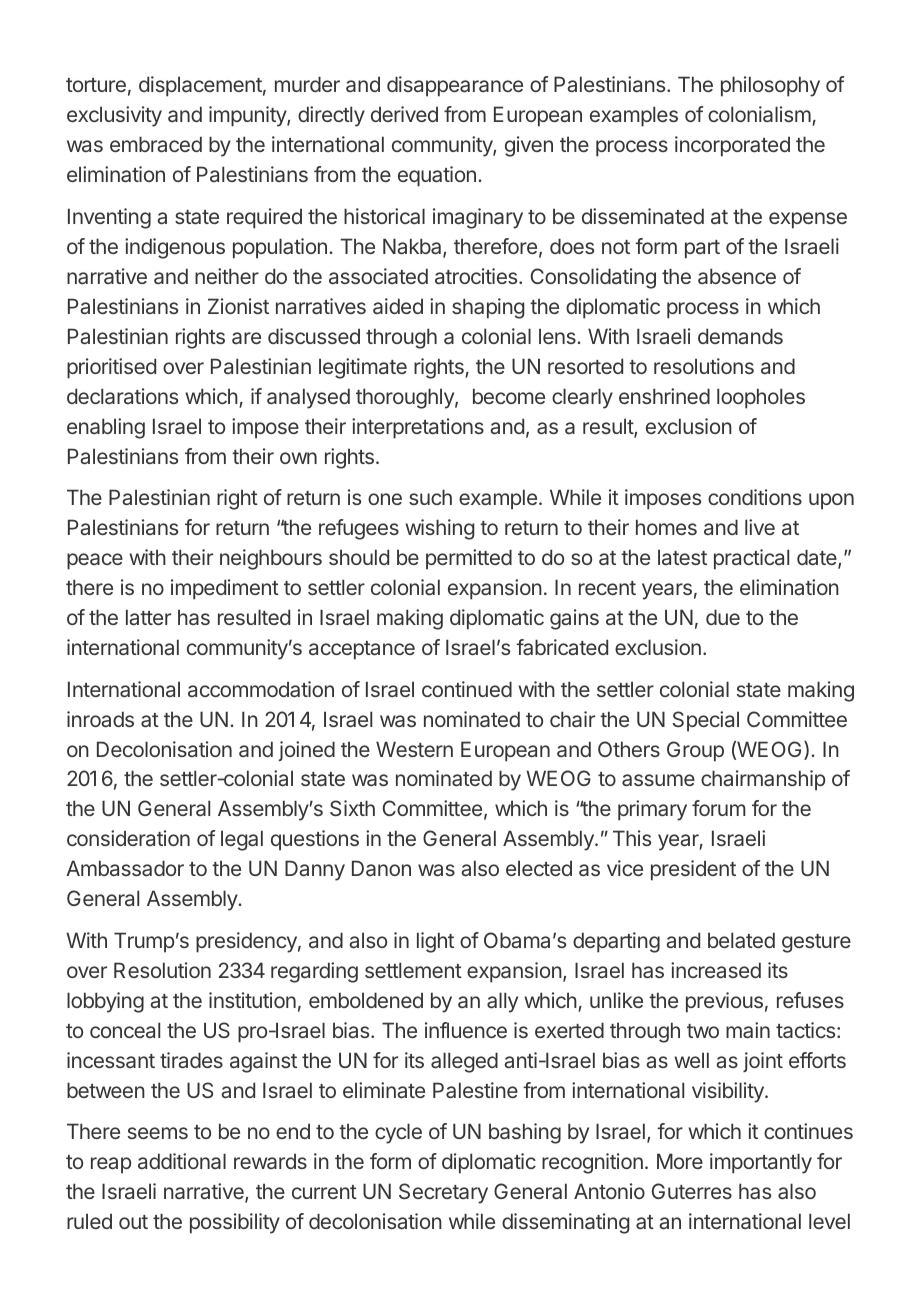  I want to click on additional, so click(182, 1161).
